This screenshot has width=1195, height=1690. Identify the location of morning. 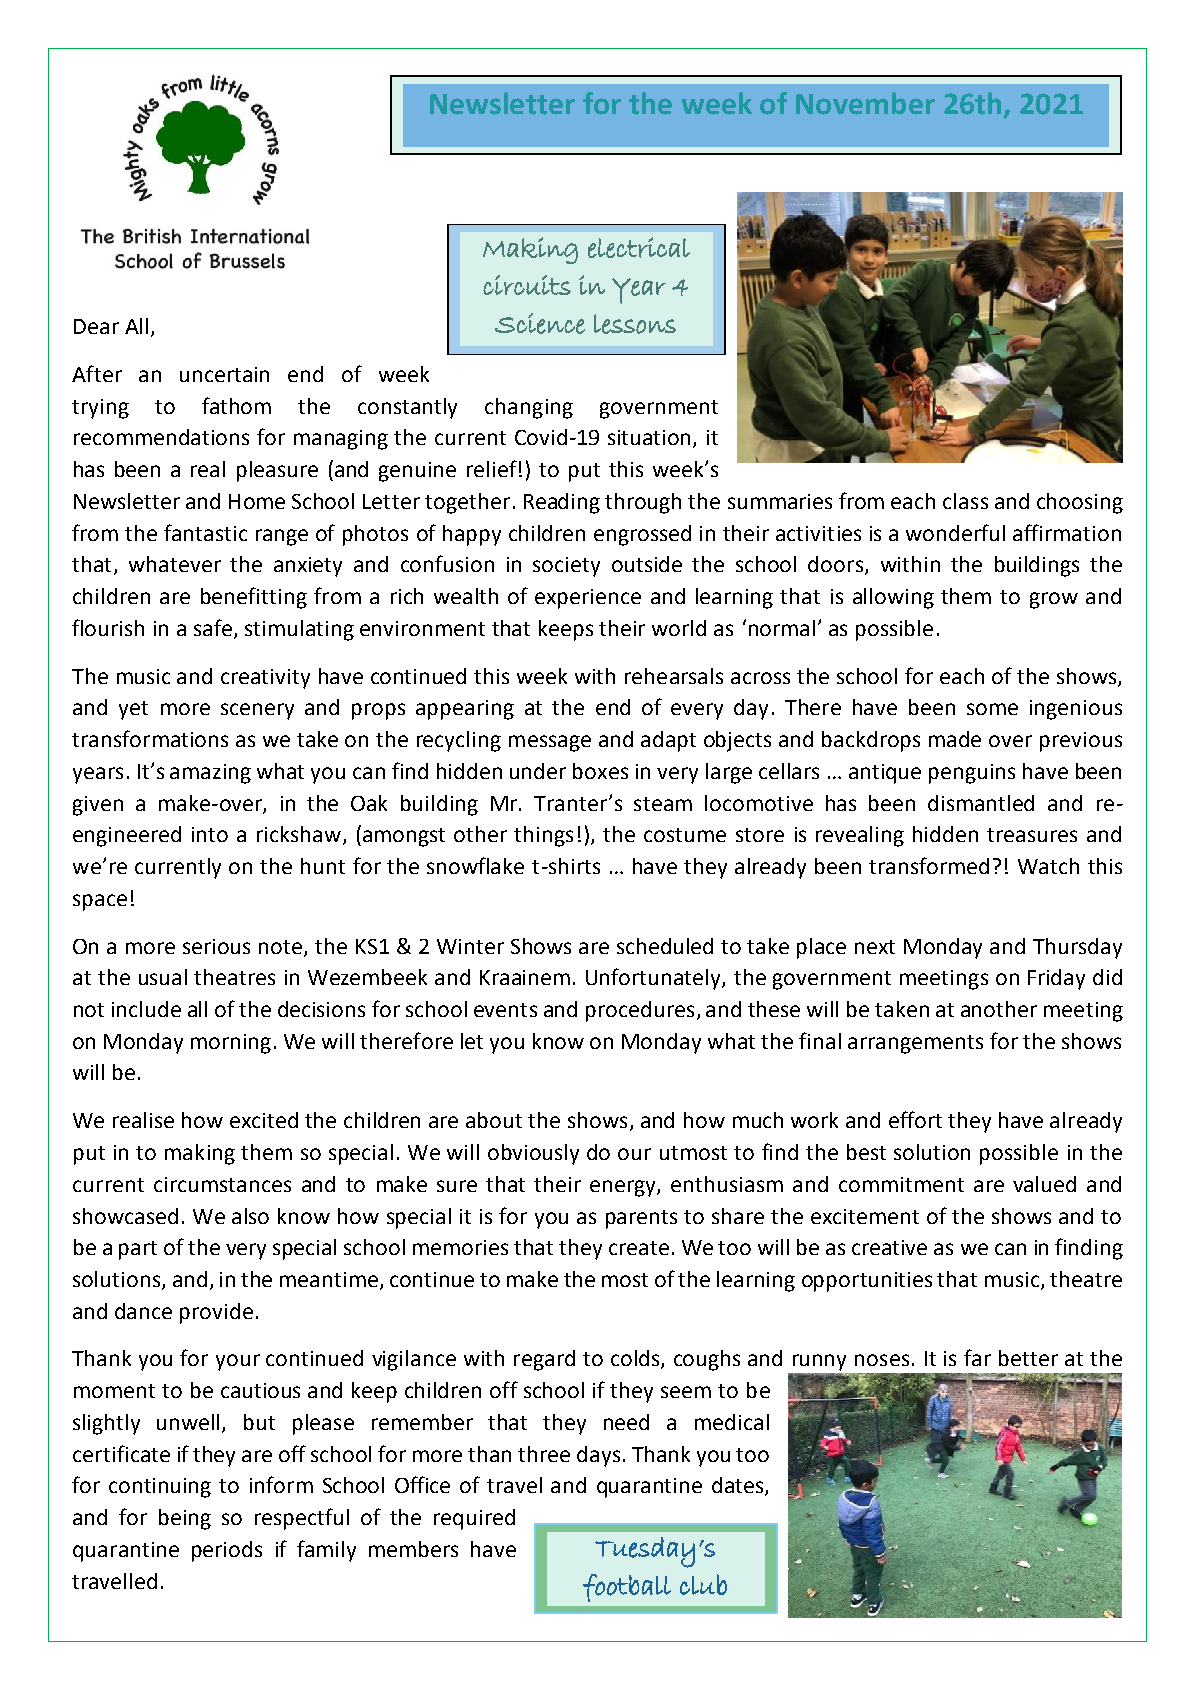
(231, 1044).
